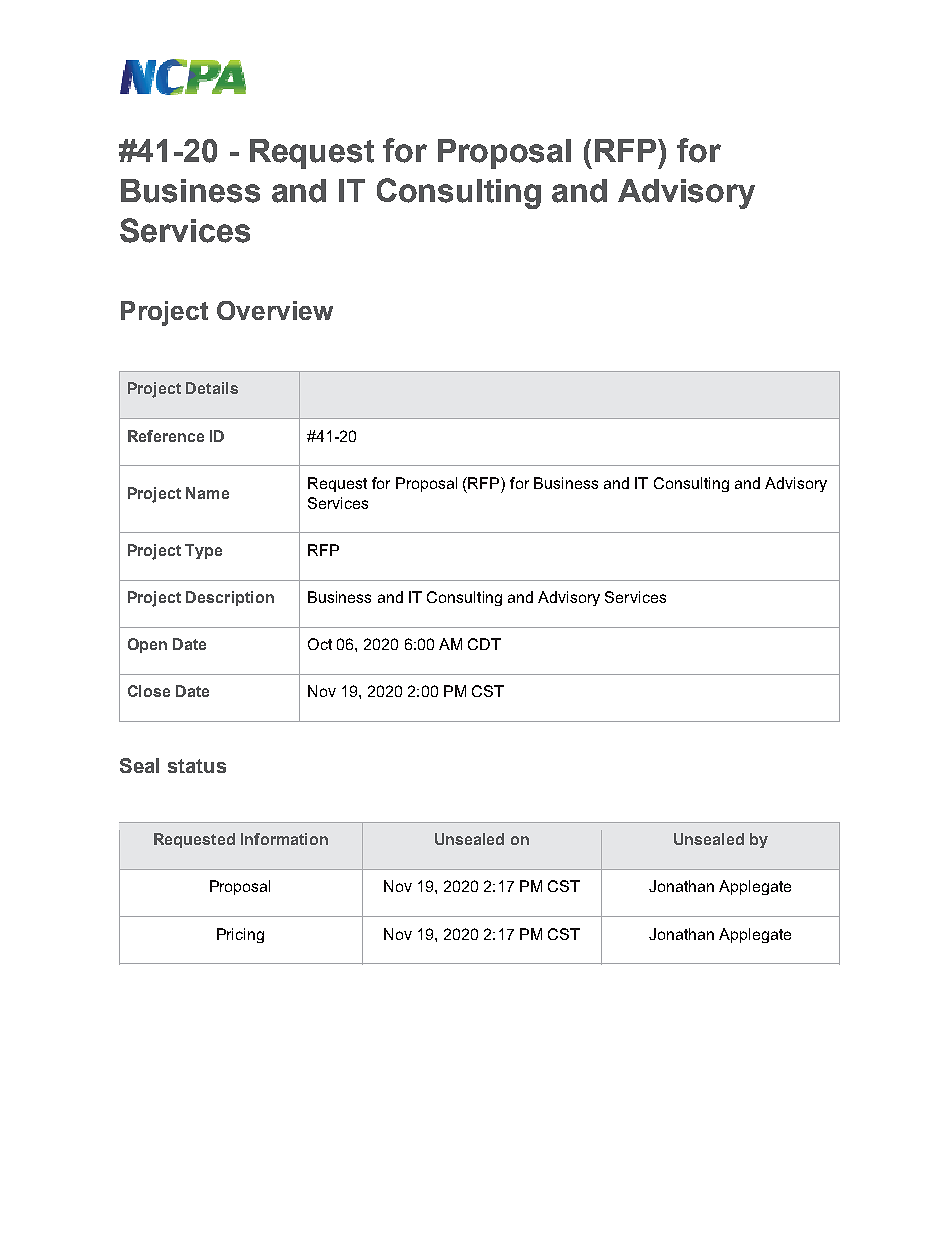  Describe the element at coordinates (484, 644) in the screenshot. I see `CDT` at that location.
